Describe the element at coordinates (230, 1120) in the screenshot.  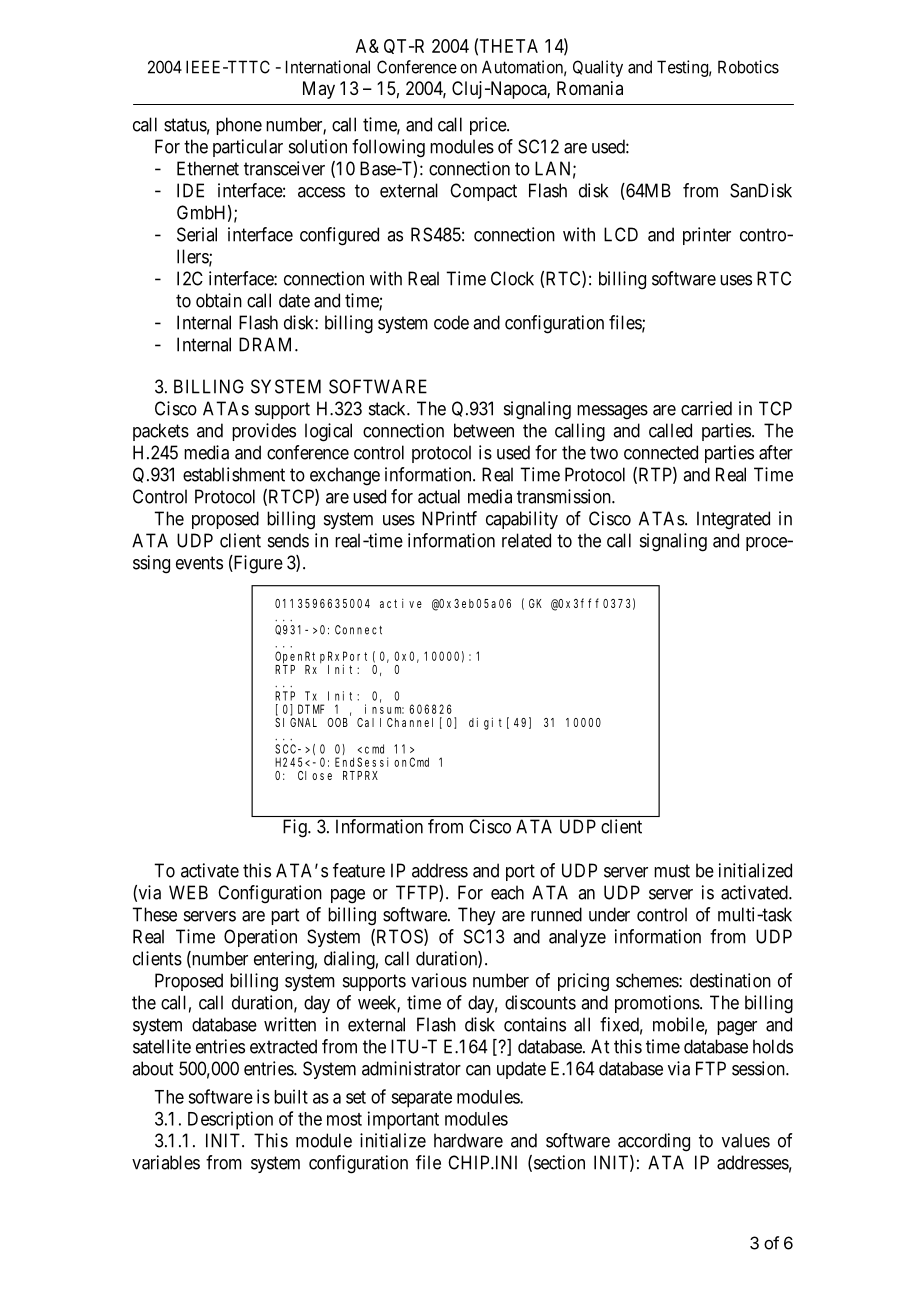
I see `Description` at that location.
